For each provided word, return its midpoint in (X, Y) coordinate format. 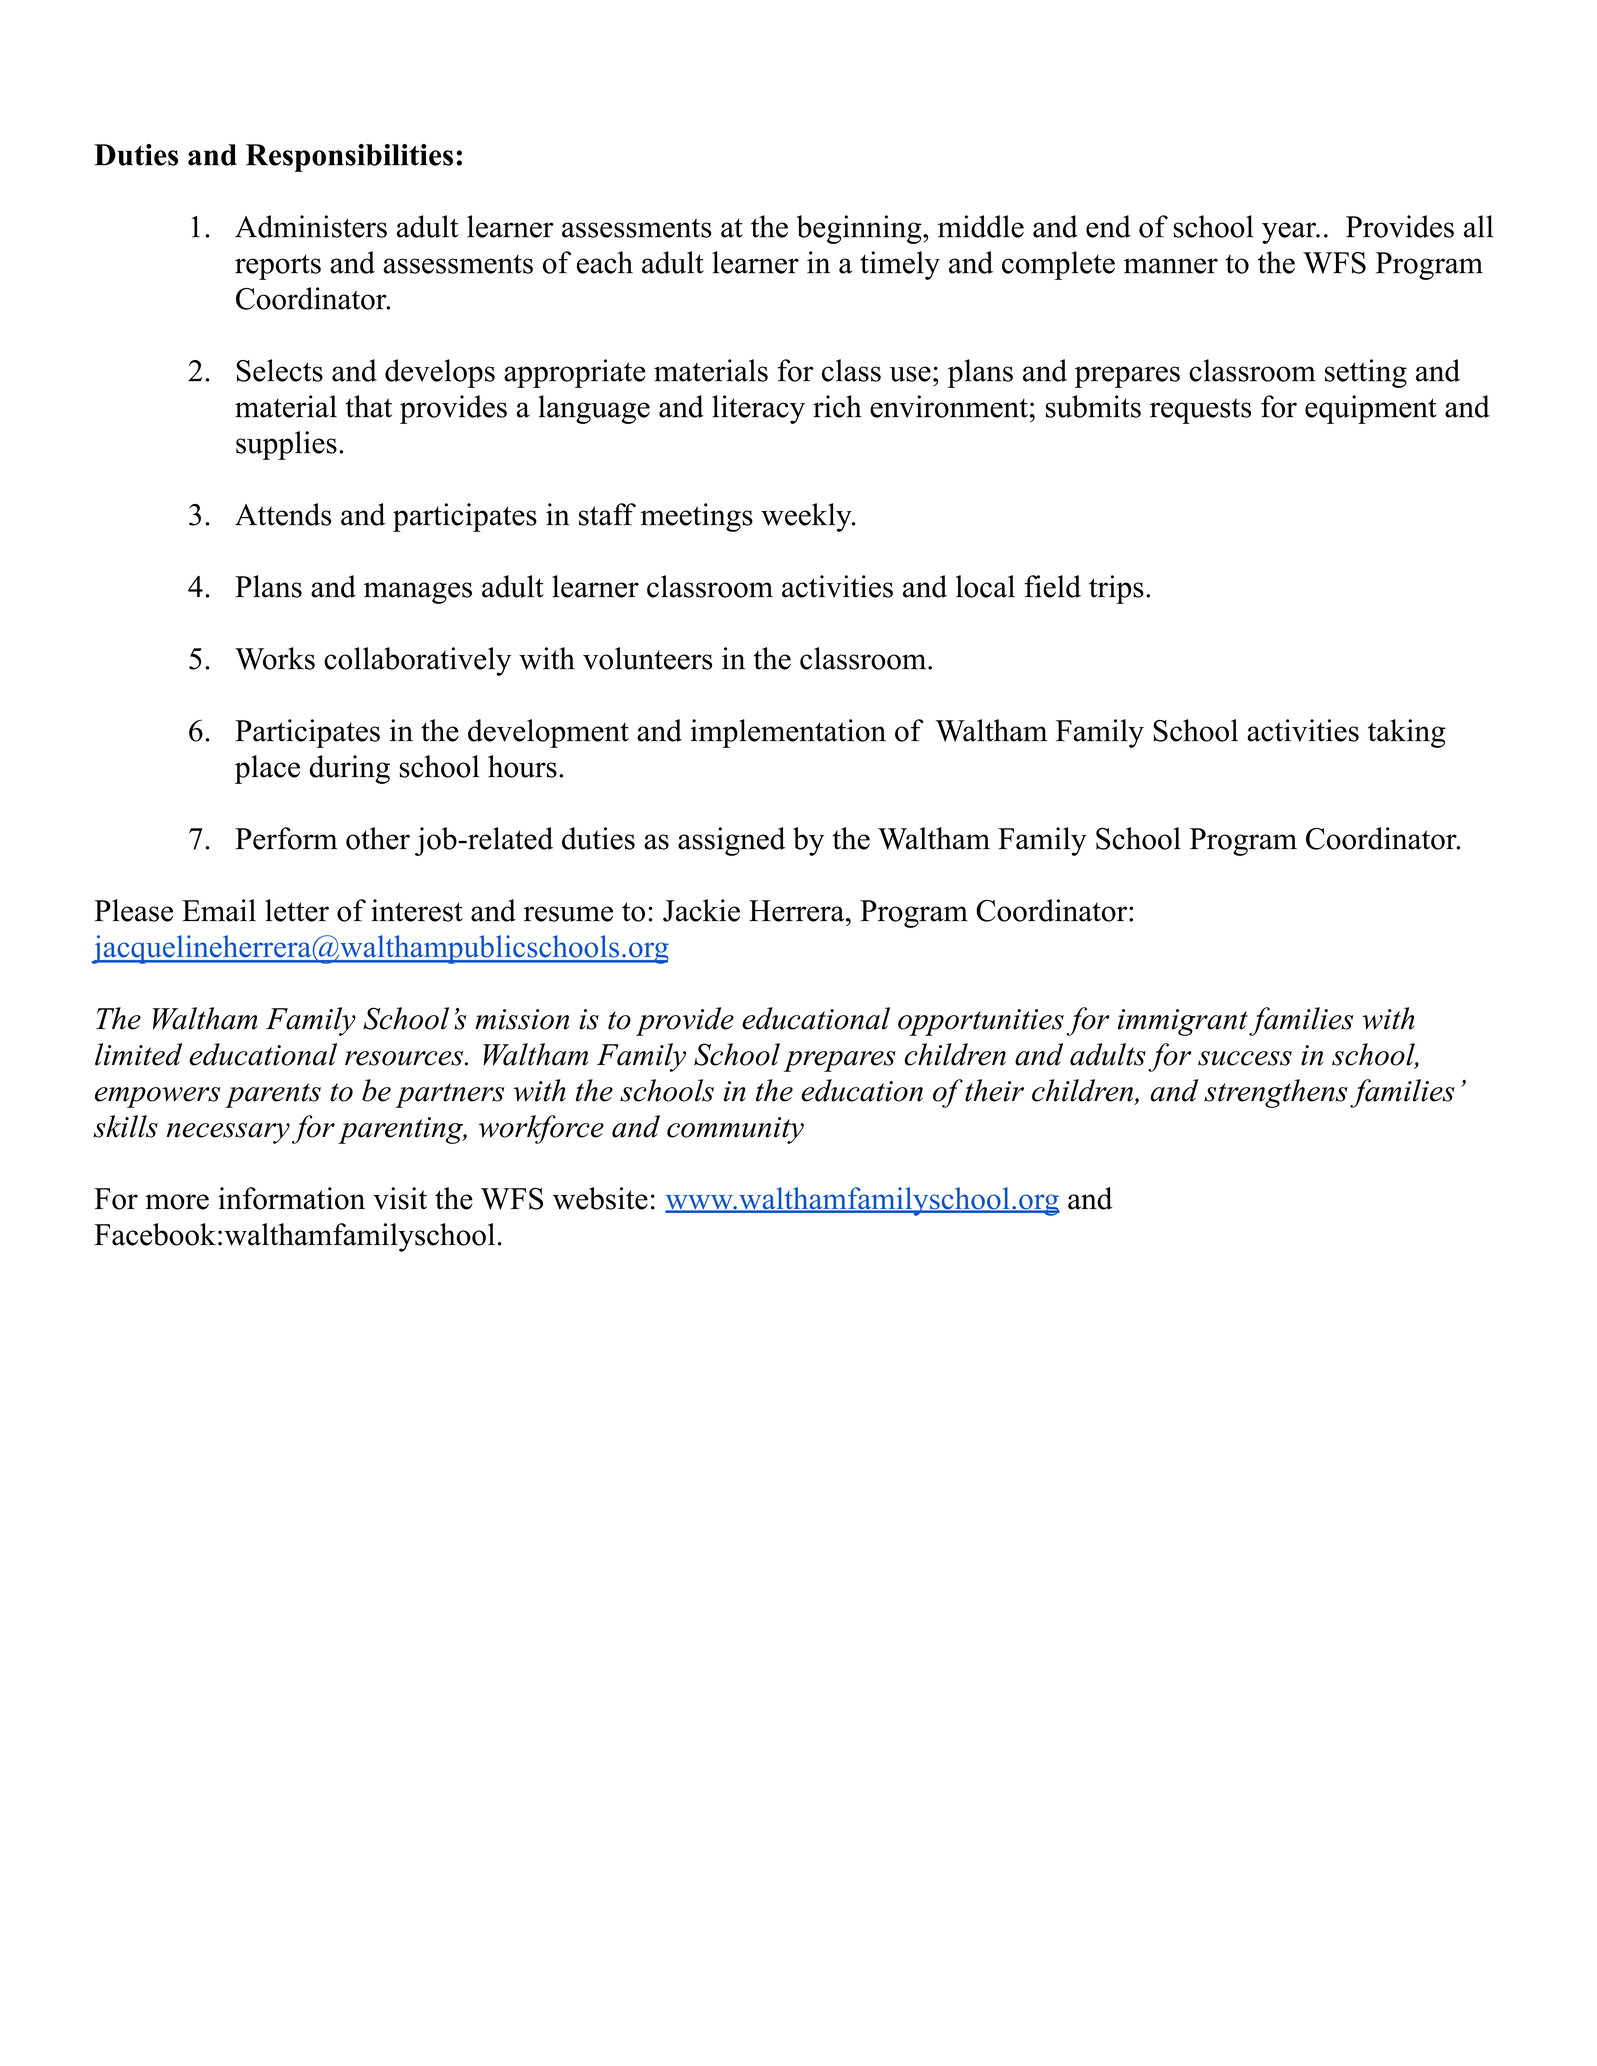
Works (275, 658)
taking (1407, 733)
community (735, 1130)
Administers (311, 226)
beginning (859, 229)
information (291, 1198)
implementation (788, 733)
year (1289, 233)
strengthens (1276, 1093)
